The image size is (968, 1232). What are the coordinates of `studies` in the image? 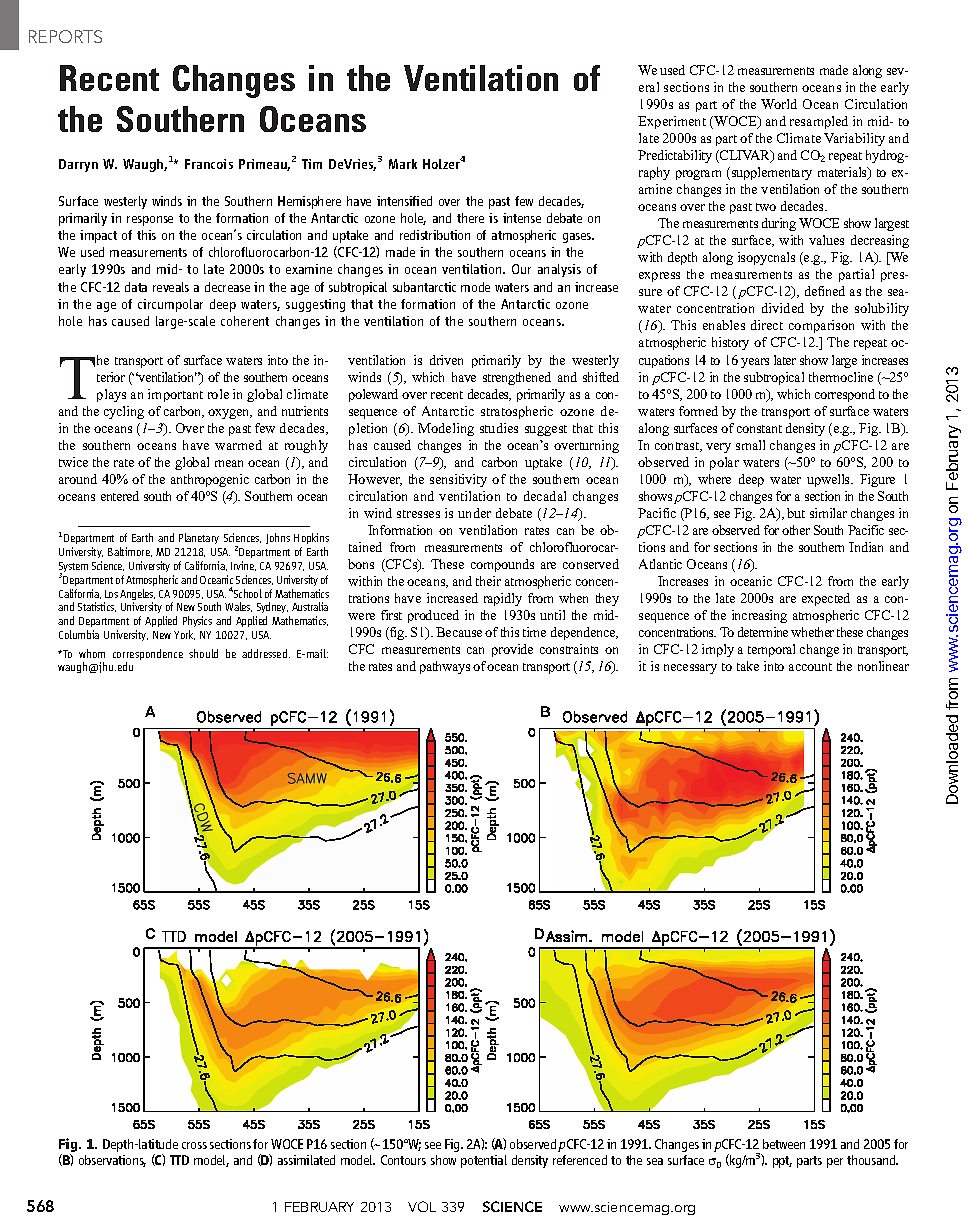 It's located at (499, 428).
